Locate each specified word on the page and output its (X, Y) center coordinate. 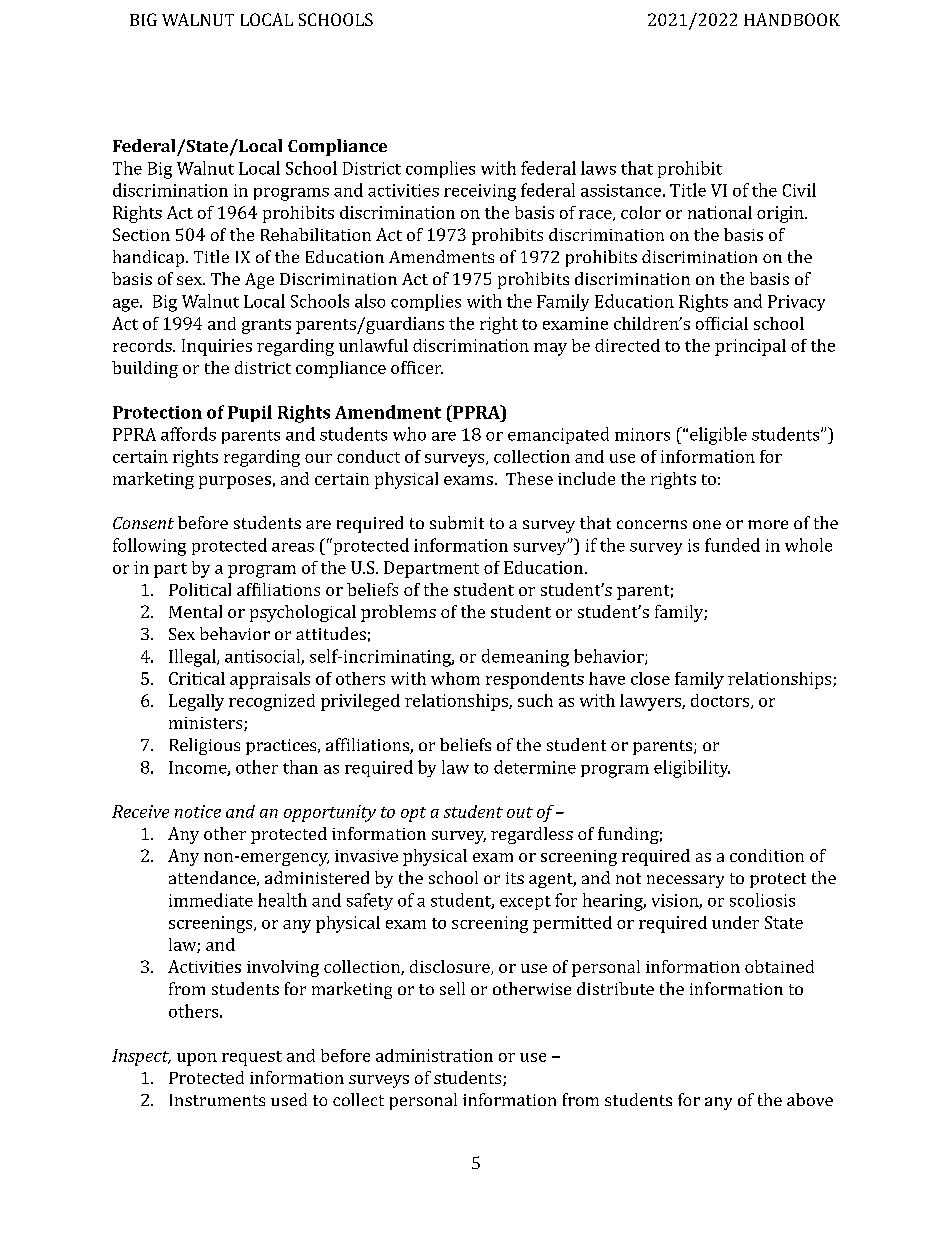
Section (141, 234)
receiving (480, 192)
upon (197, 1059)
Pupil (250, 413)
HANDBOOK (792, 19)
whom (455, 678)
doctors (721, 701)
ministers (207, 724)
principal (750, 347)
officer (417, 367)
